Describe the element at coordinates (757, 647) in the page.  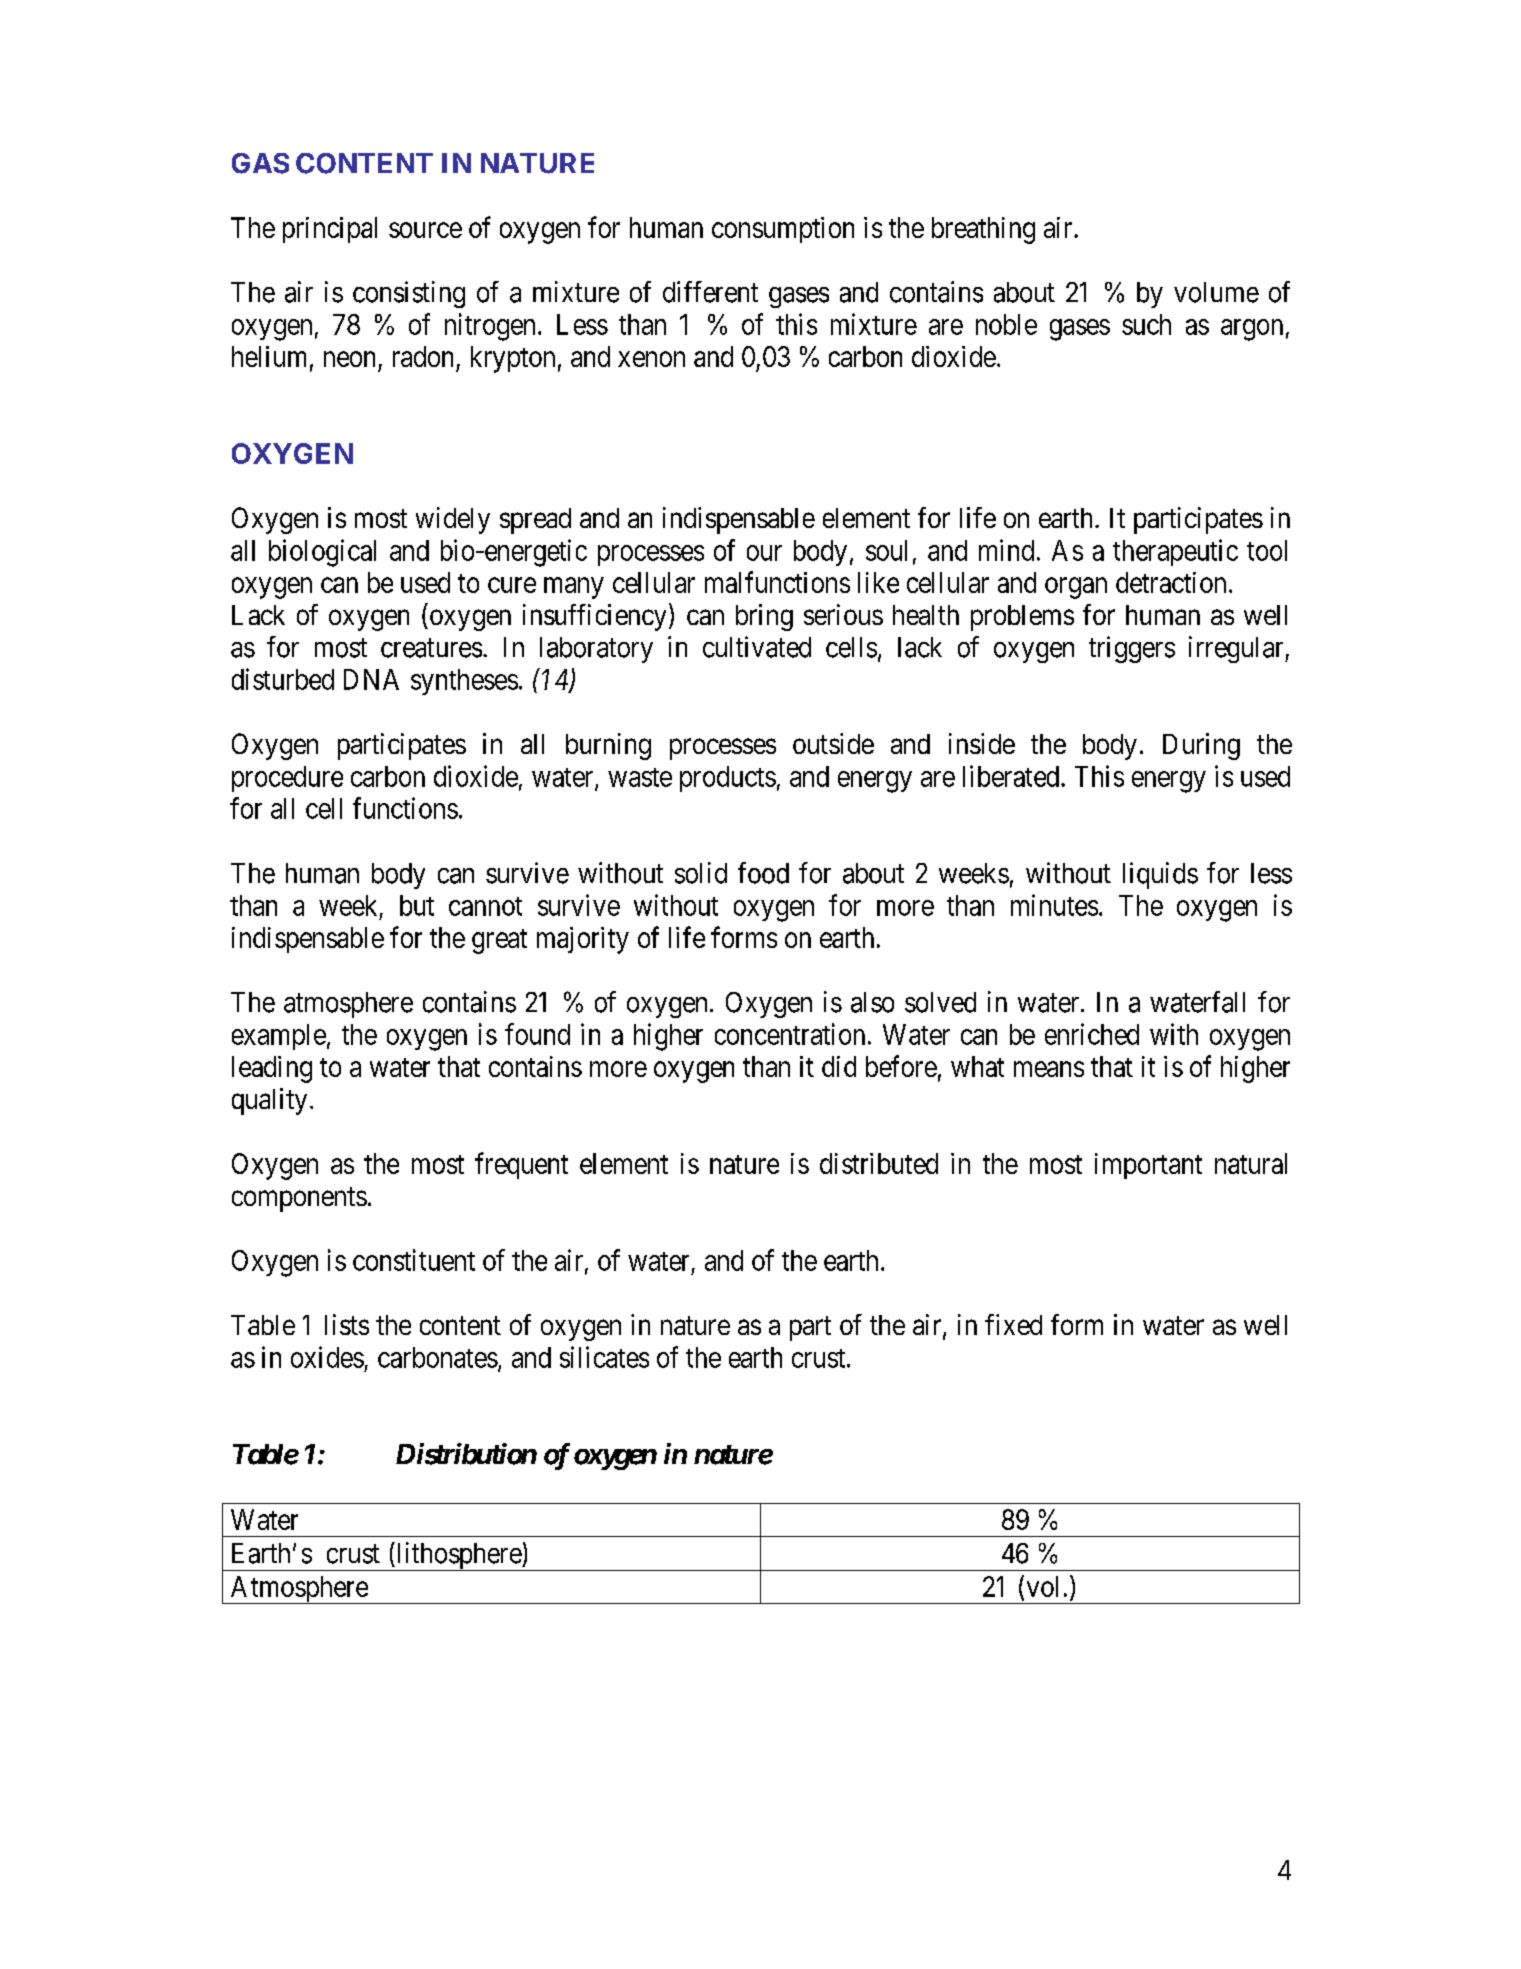
I see `cultivated` at that location.
